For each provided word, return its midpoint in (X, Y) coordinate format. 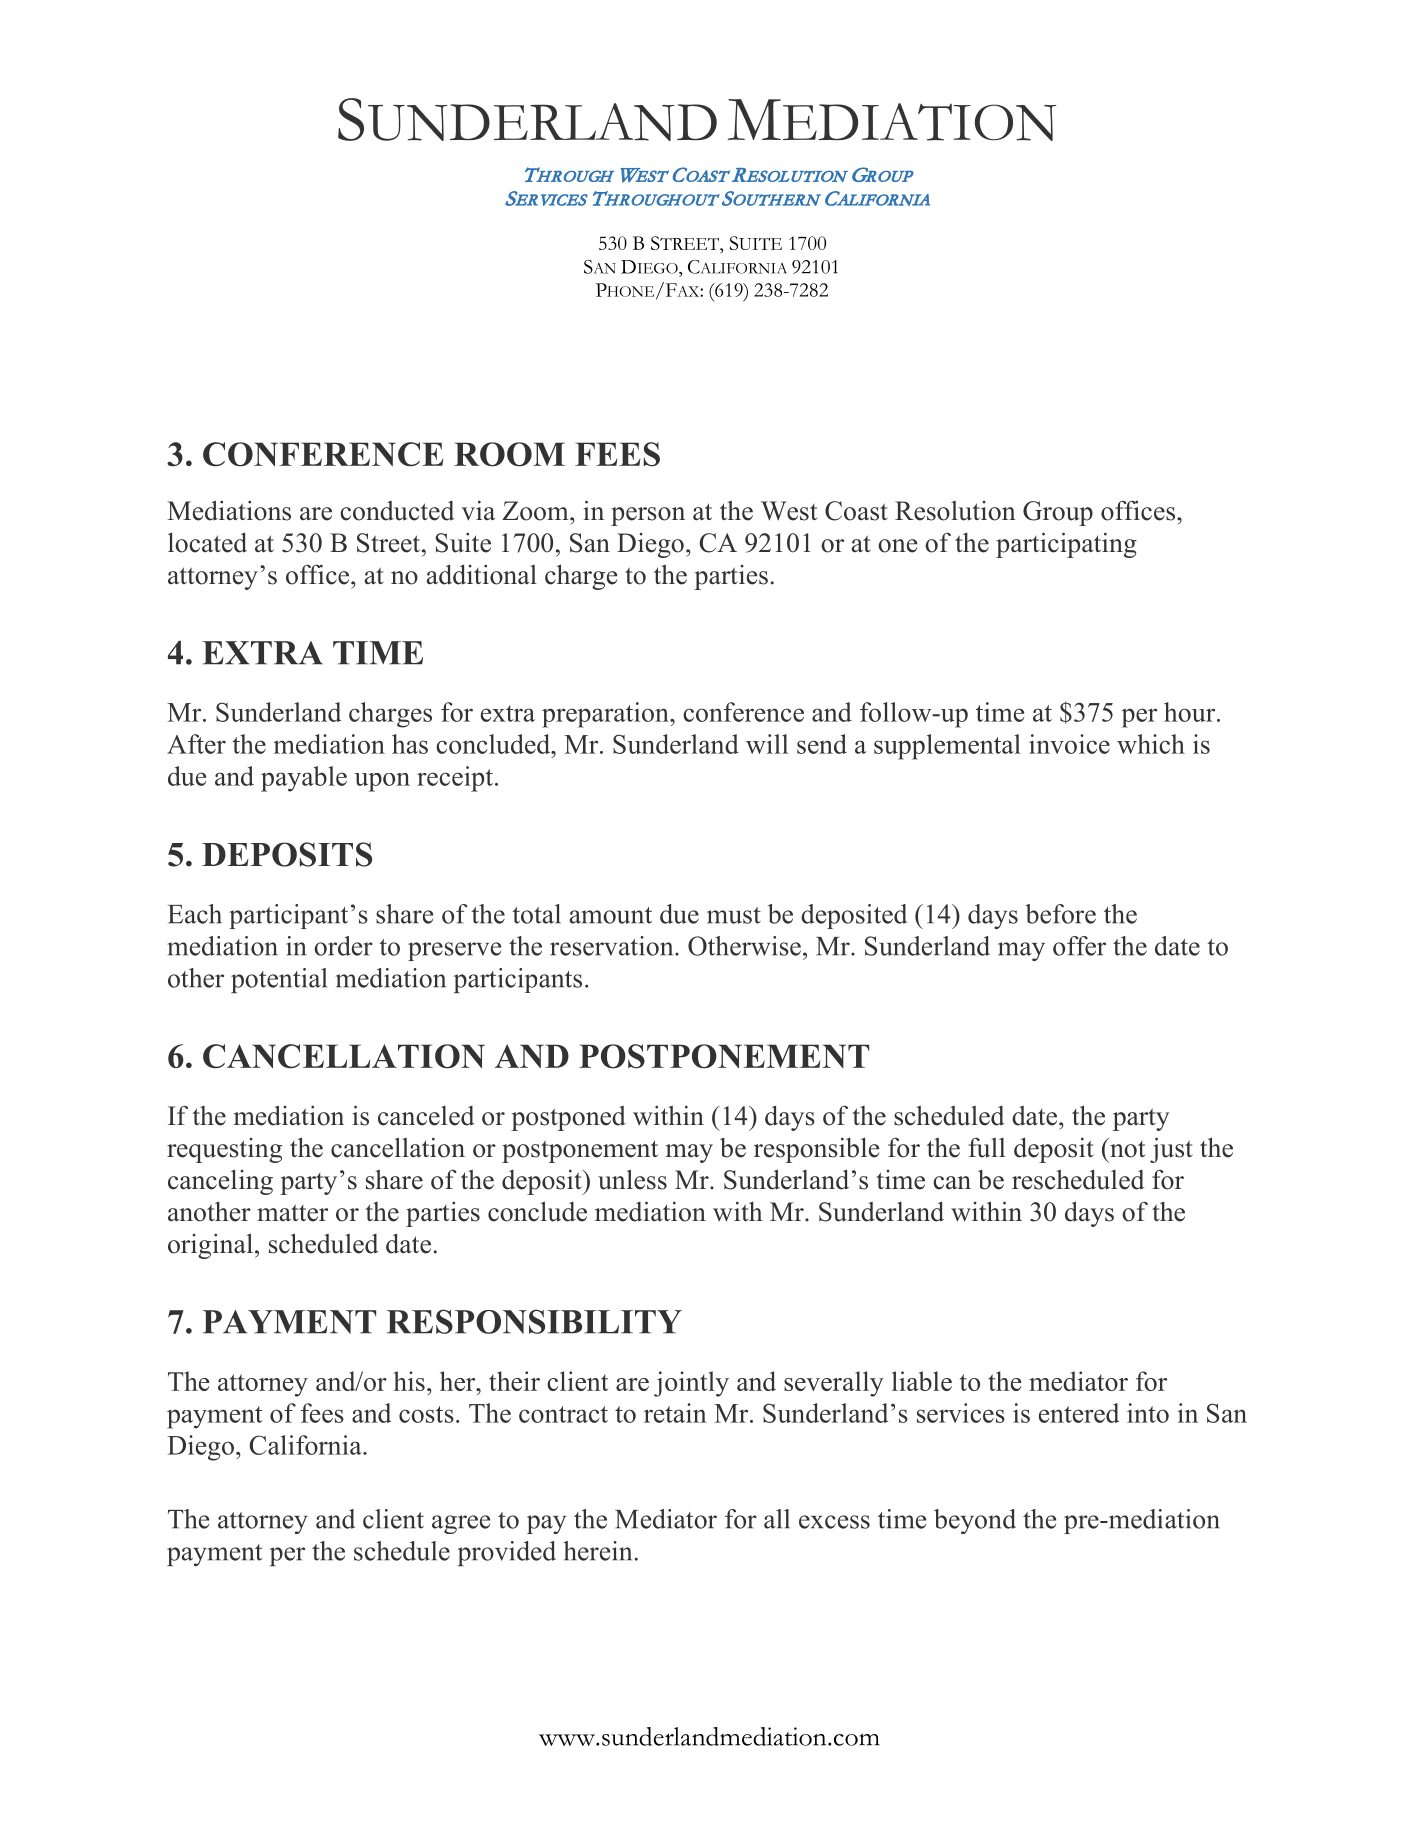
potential (279, 980)
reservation (613, 946)
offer (1079, 946)
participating (1066, 545)
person (648, 516)
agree (461, 1524)
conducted (397, 511)
